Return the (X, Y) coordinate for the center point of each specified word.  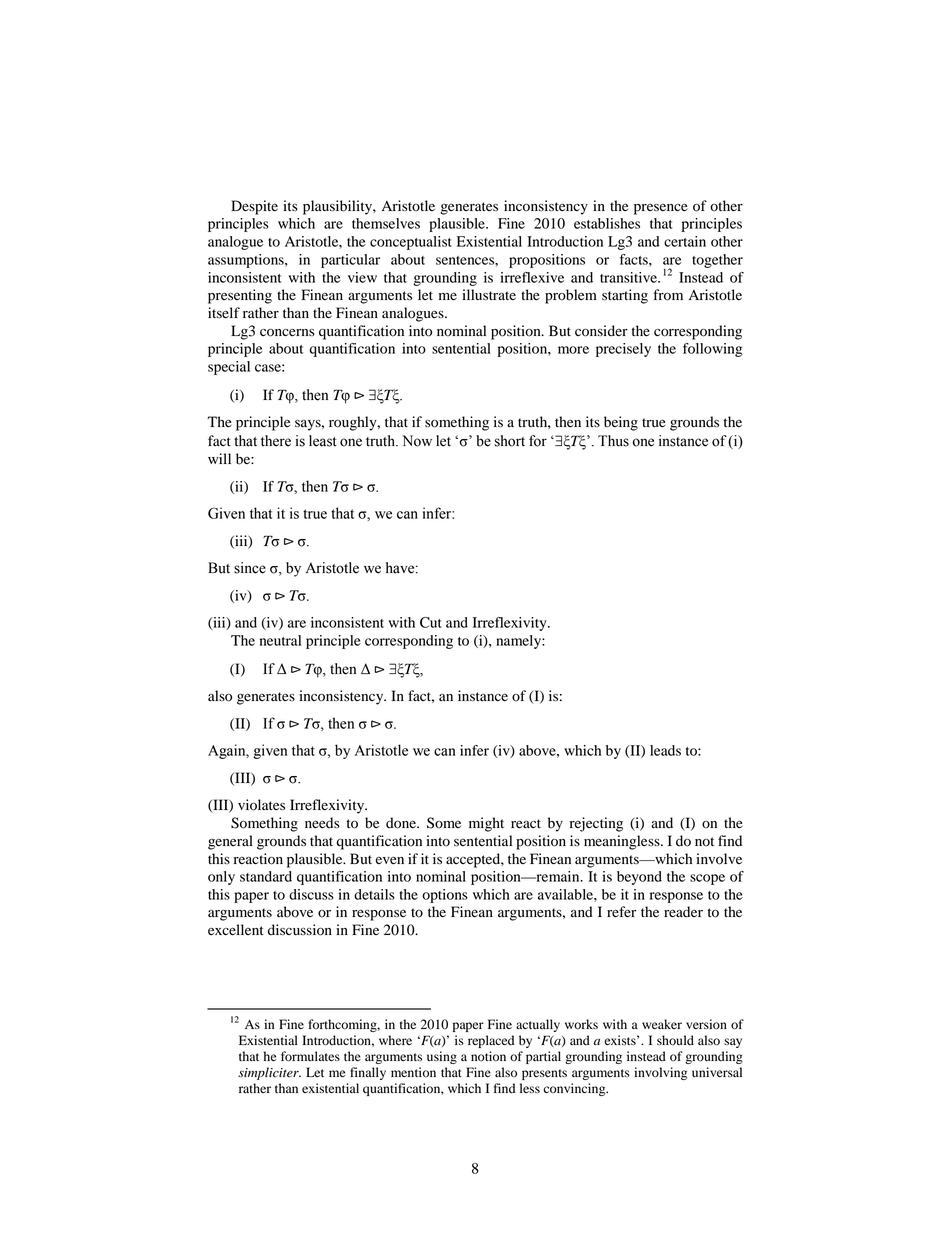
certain (685, 241)
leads (665, 750)
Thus (613, 441)
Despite (254, 207)
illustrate (489, 295)
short (510, 441)
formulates (310, 1056)
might (486, 824)
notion (488, 1056)
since (250, 568)
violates (261, 805)
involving (660, 1073)
